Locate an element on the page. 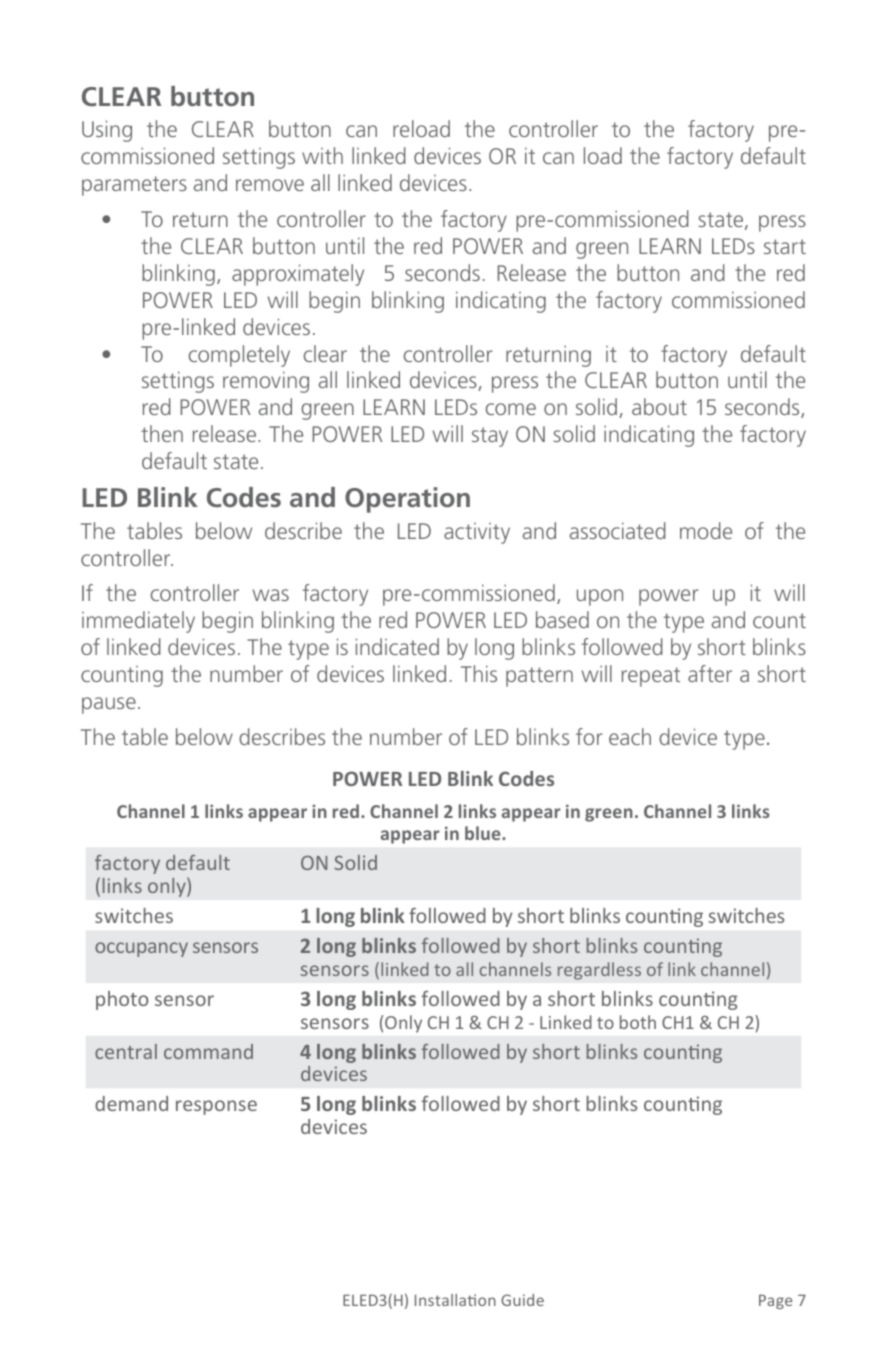  parameters is located at coordinates (134, 186).
